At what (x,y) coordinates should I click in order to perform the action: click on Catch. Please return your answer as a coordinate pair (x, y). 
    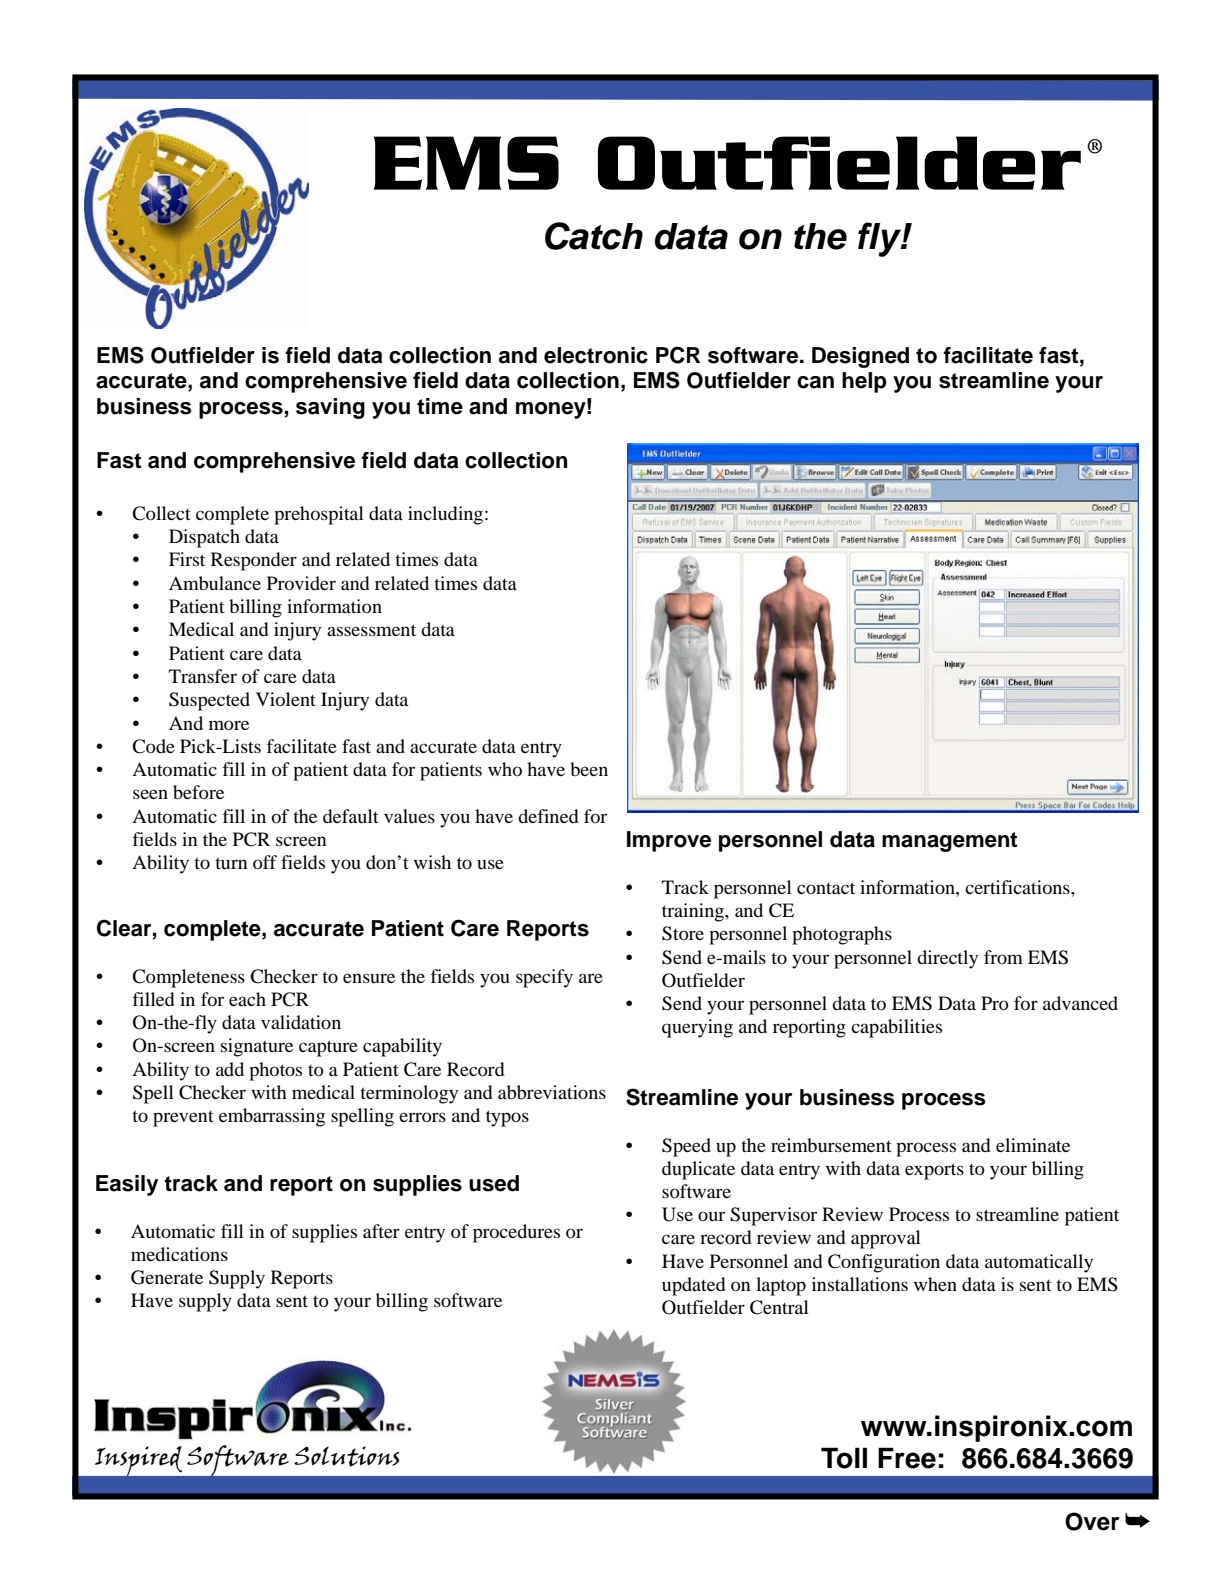
    Looking at the image, I should click on (594, 236).
